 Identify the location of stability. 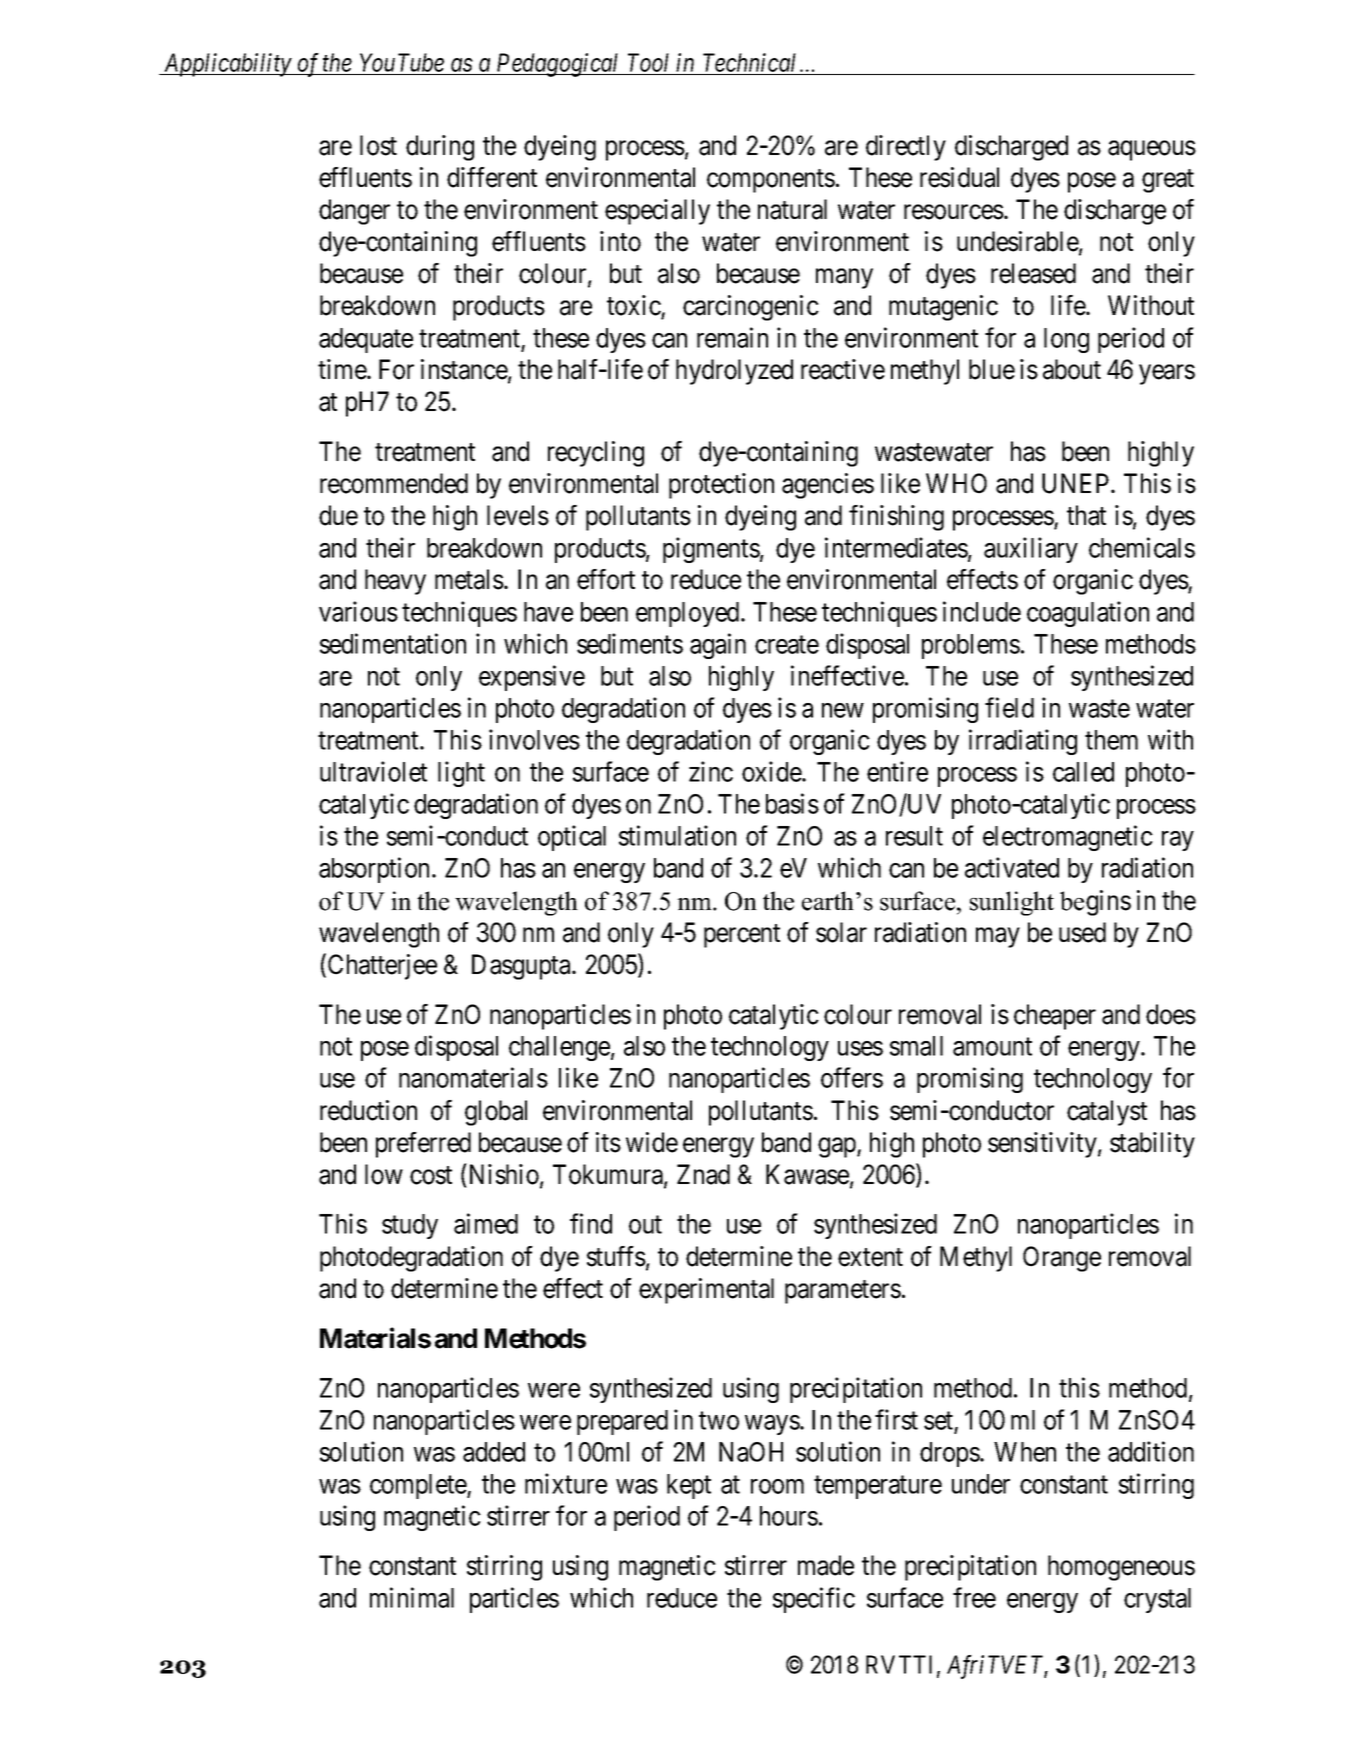
(1152, 1145).
